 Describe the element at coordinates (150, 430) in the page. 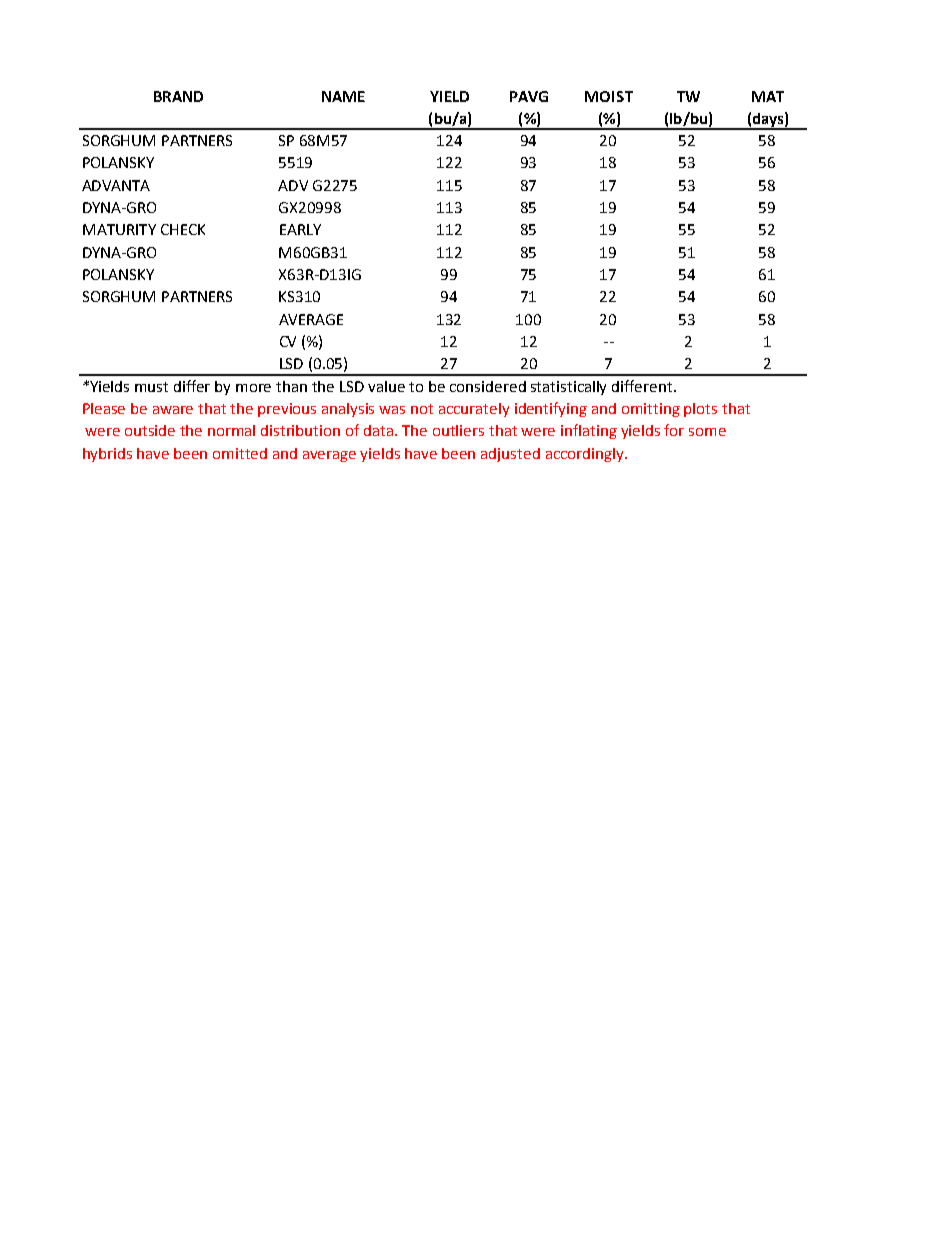

I see `outside` at that location.
